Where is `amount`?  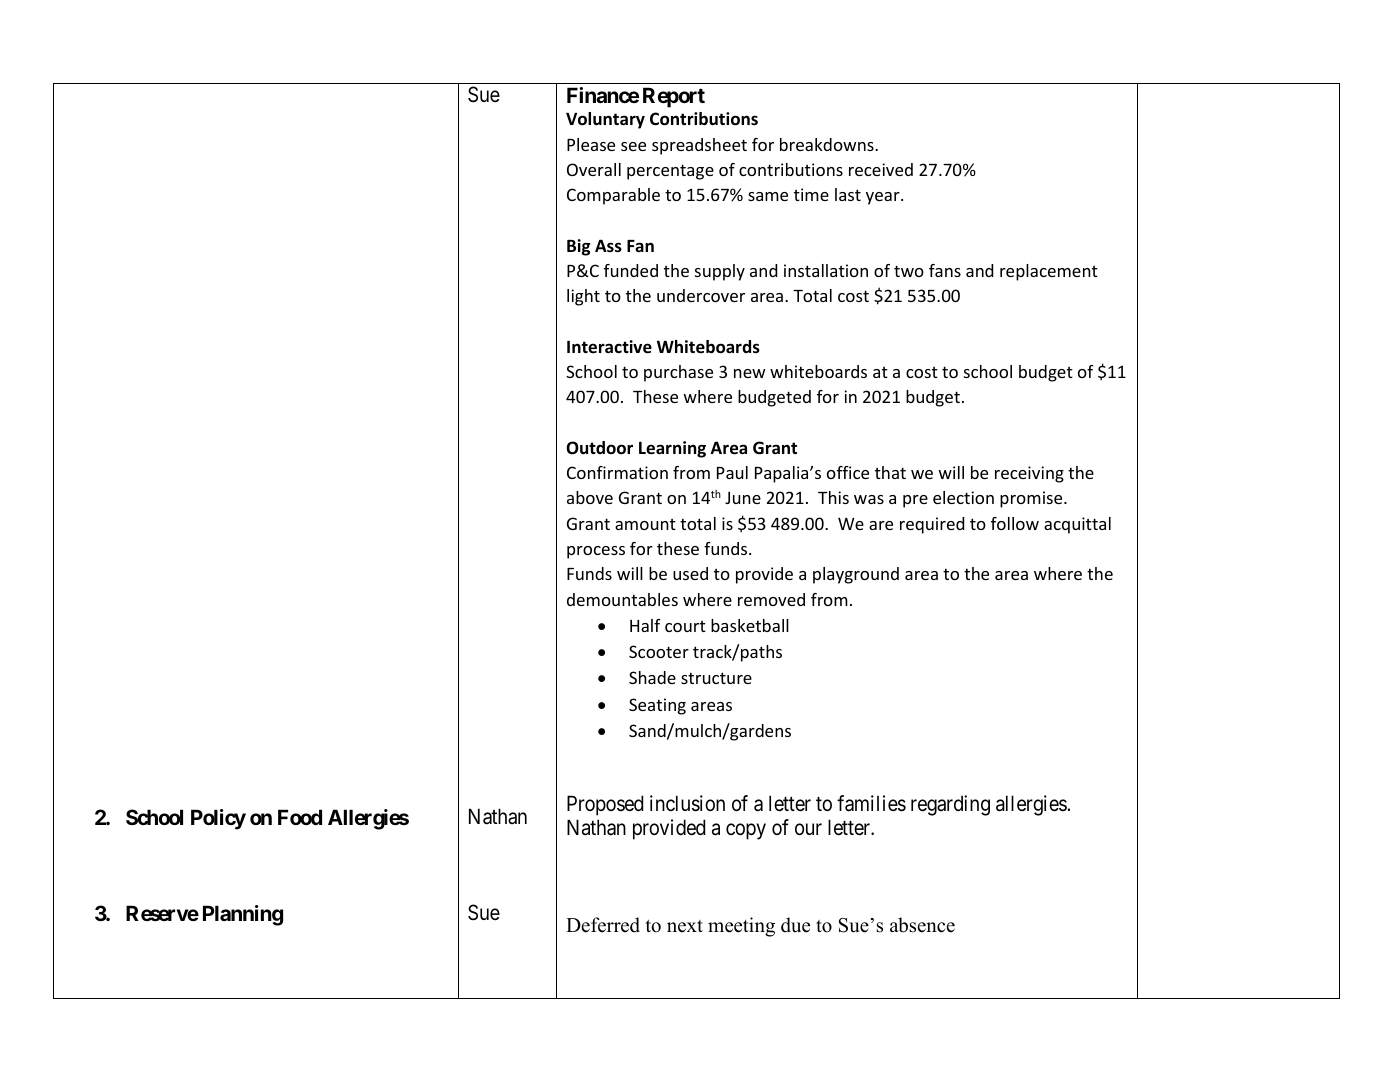
amount is located at coordinates (645, 524).
